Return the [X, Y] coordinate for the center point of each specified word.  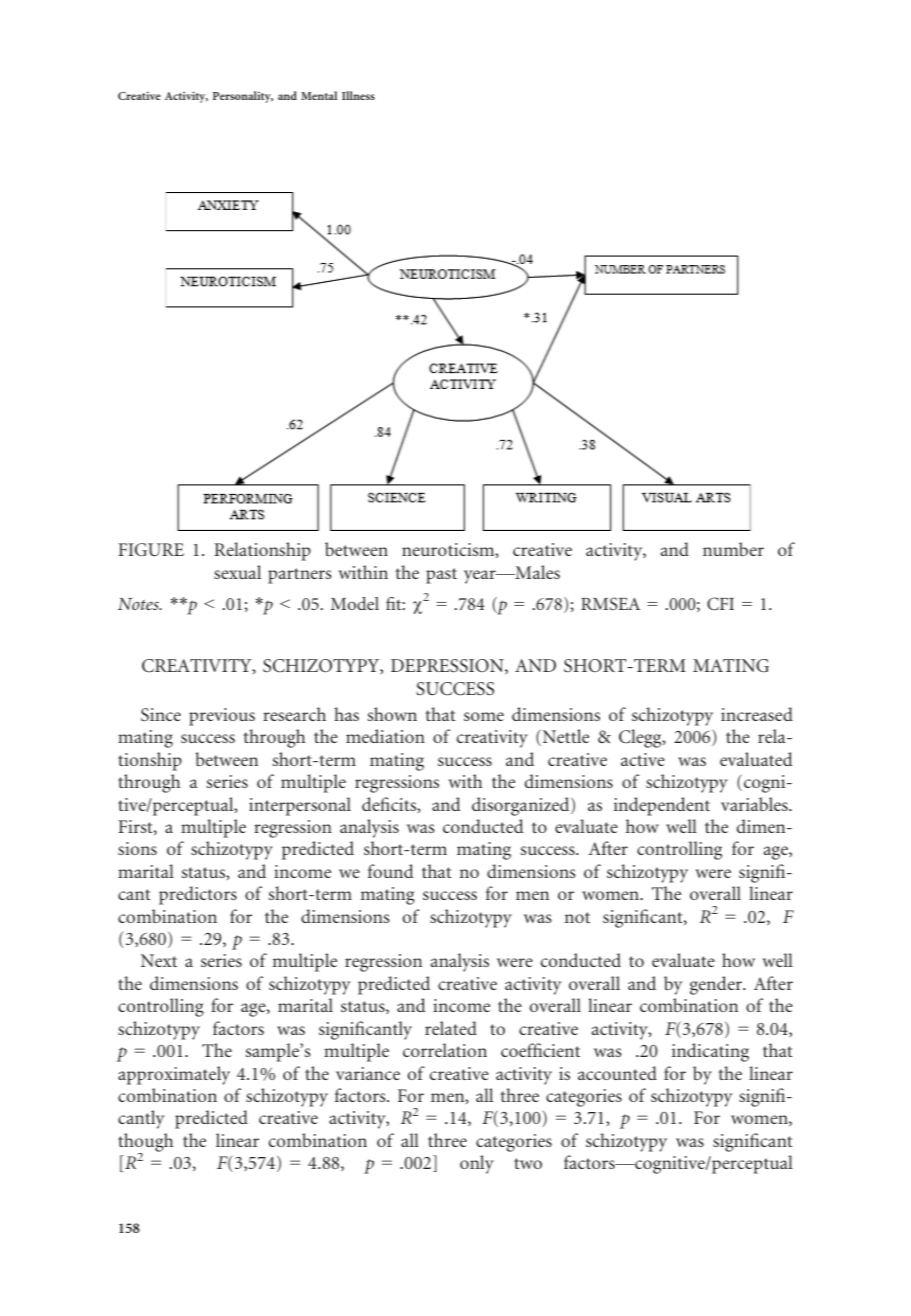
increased [757, 714]
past [441, 576]
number [733, 549]
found [391, 871]
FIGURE [151, 550]
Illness [358, 95]
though [145, 1143]
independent [662, 806]
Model [355, 603]
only [477, 1164]
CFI [720, 604]
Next [159, 960]
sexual [237, 572]
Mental [319, 95]
